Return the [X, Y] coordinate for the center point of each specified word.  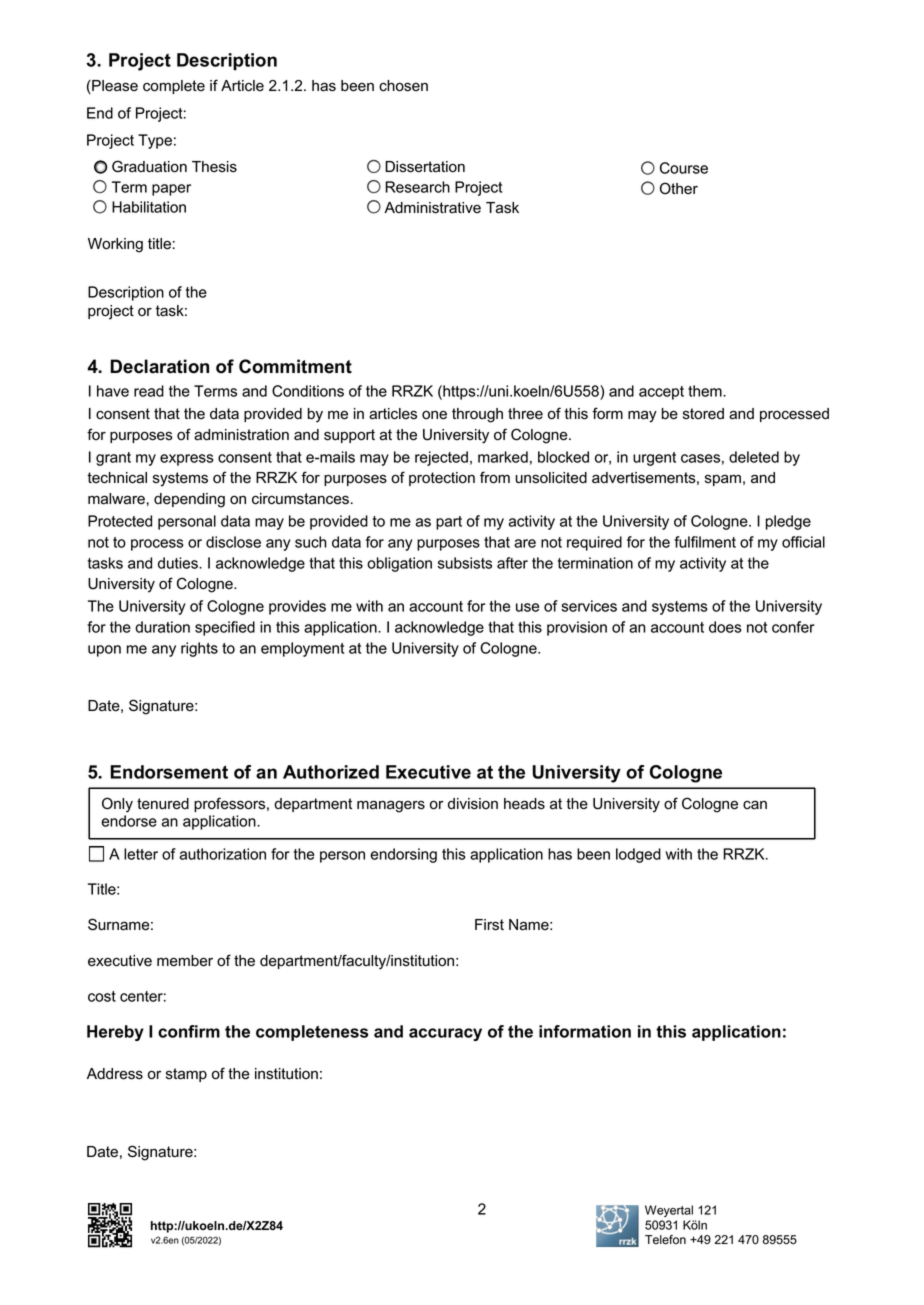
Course [684, 168]
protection [442, 479]
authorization [222, 854]
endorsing [403, 855]
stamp [186, 1075]
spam [723, 480]
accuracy [445, 1034]
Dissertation [425, 167]
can [755, 805]
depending [189, 500]
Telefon [665, 1240]
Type [155, 141]
